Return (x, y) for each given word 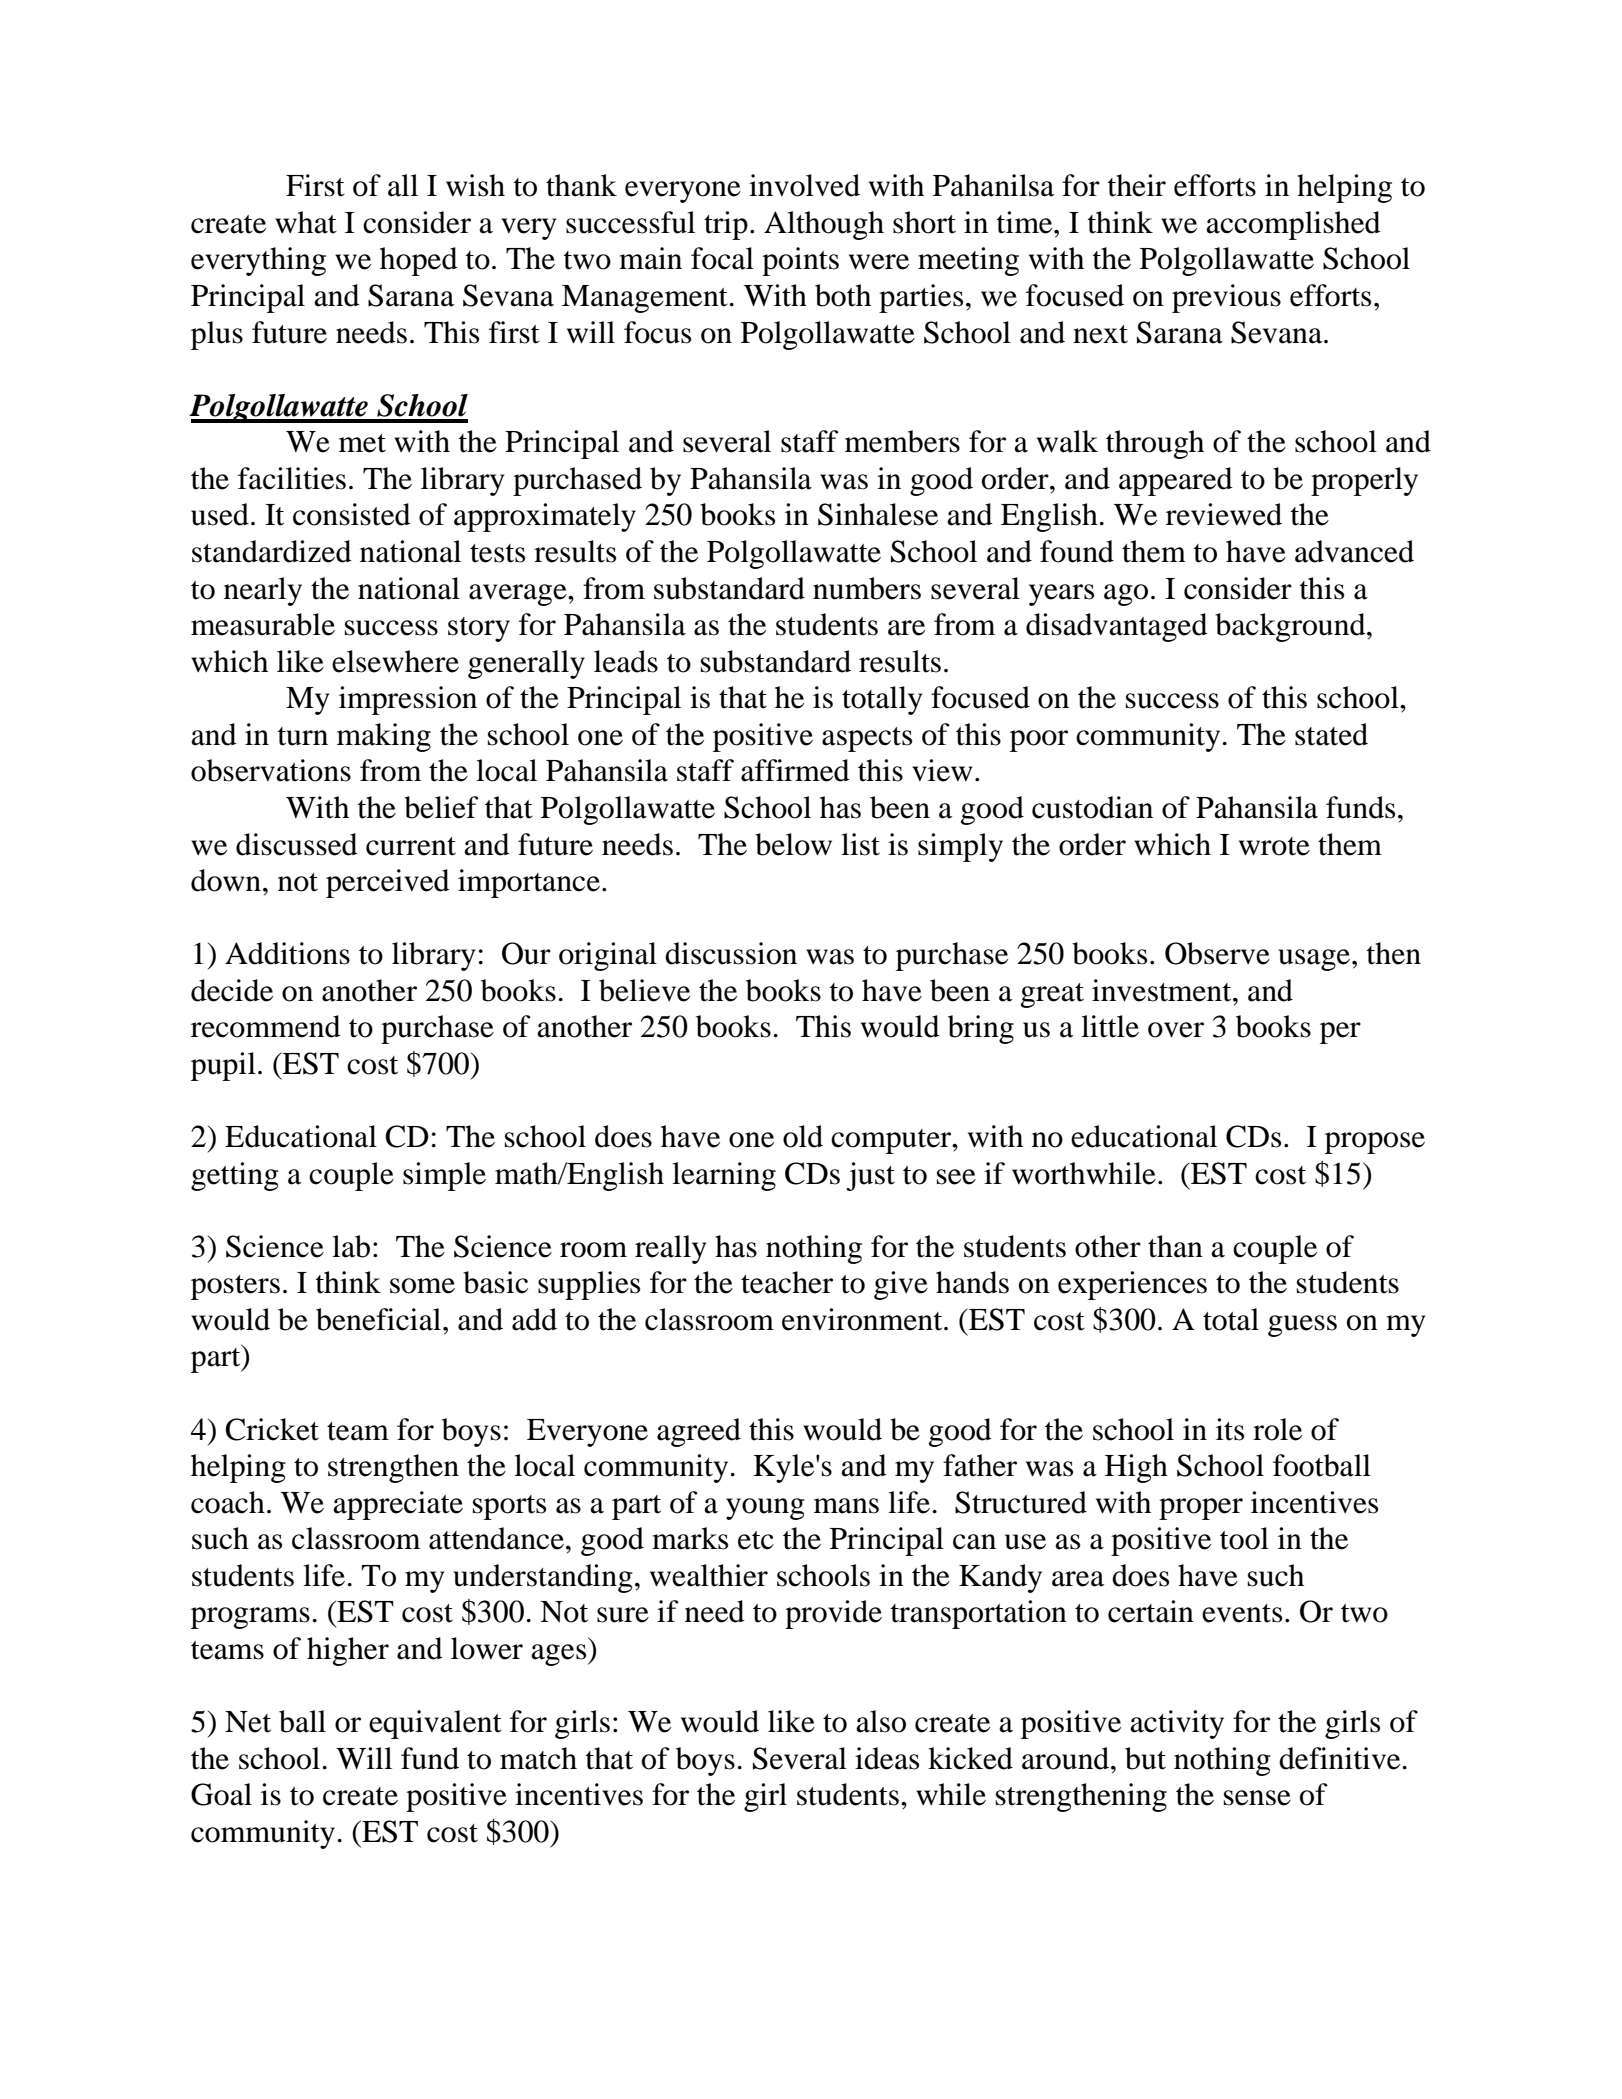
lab (351, 1246)
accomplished (1293, 225)
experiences (1132, 1285)
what (306, 222)
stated (1331, 734)
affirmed (795, 770)
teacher (787, 1282)
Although (824, 225)
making (384, 737)
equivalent (435, 1724)
